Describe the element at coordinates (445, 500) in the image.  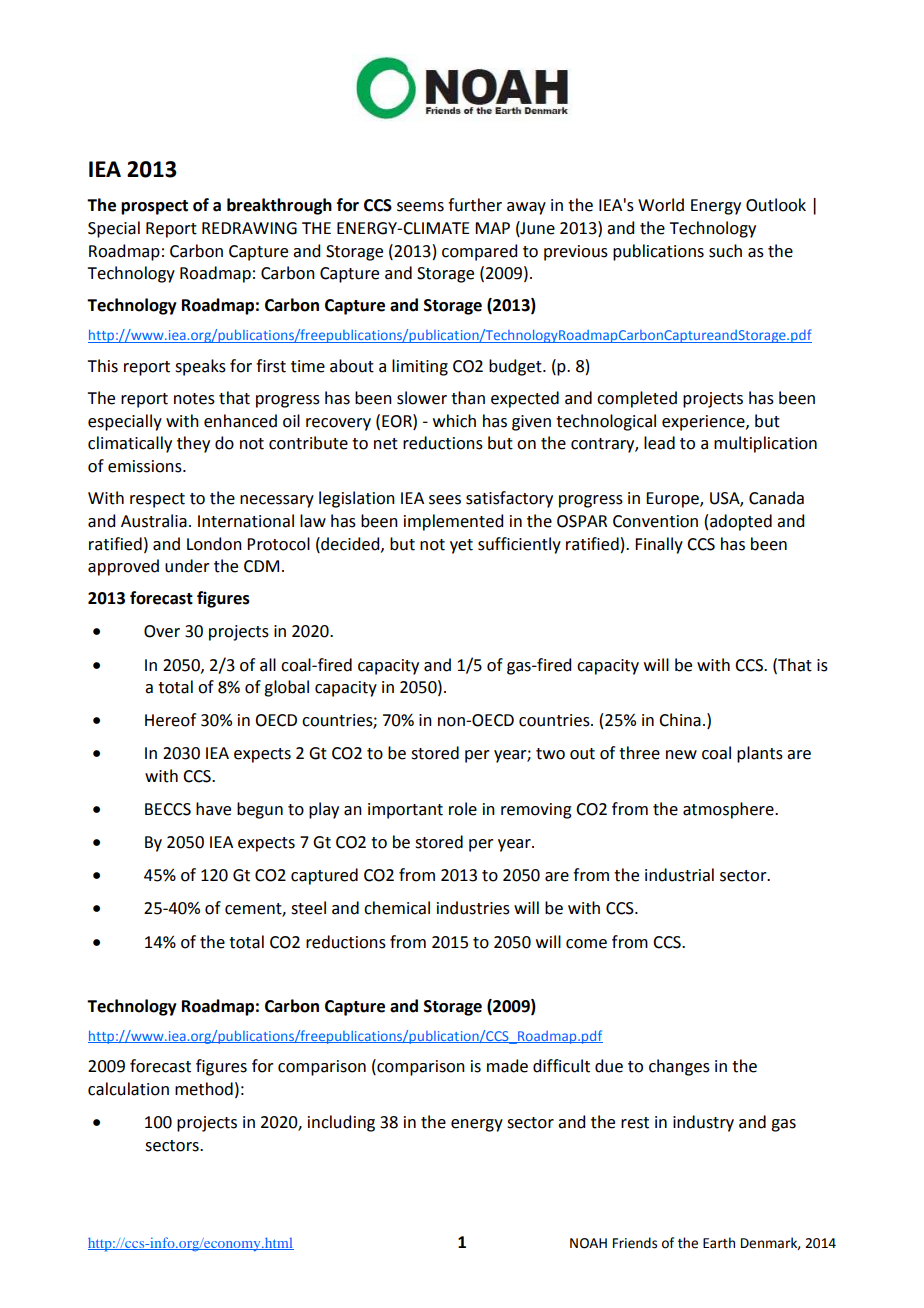
I see `sees` at that location.
